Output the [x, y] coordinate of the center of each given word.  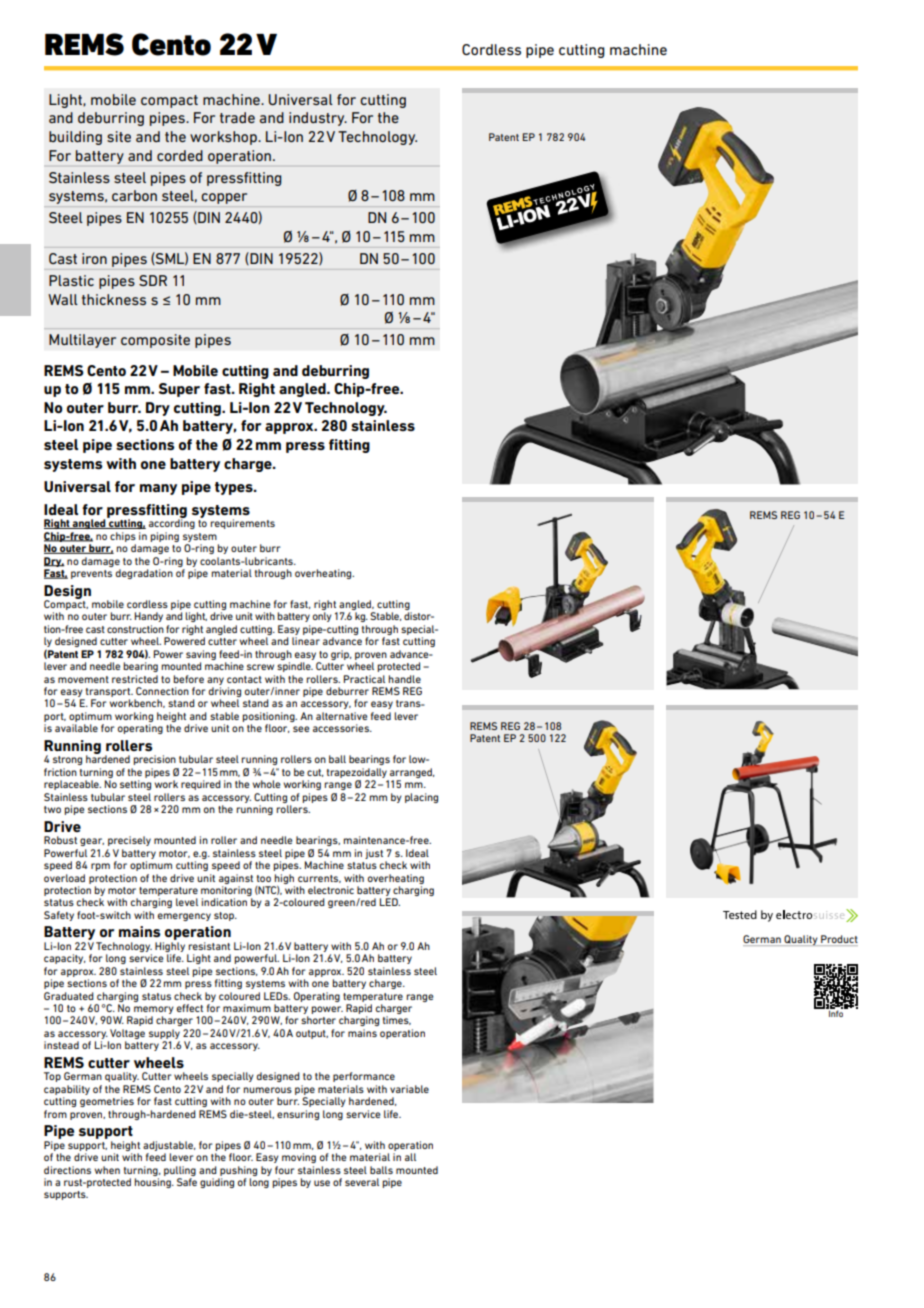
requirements [242, 524]
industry [318, 119]
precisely [129, 841]
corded [180, 155]
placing [421, 798]
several [362, 1182]
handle [404, 679]
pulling [180, 1171]
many [158, 489]
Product [838, 940]
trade [237, 117]
